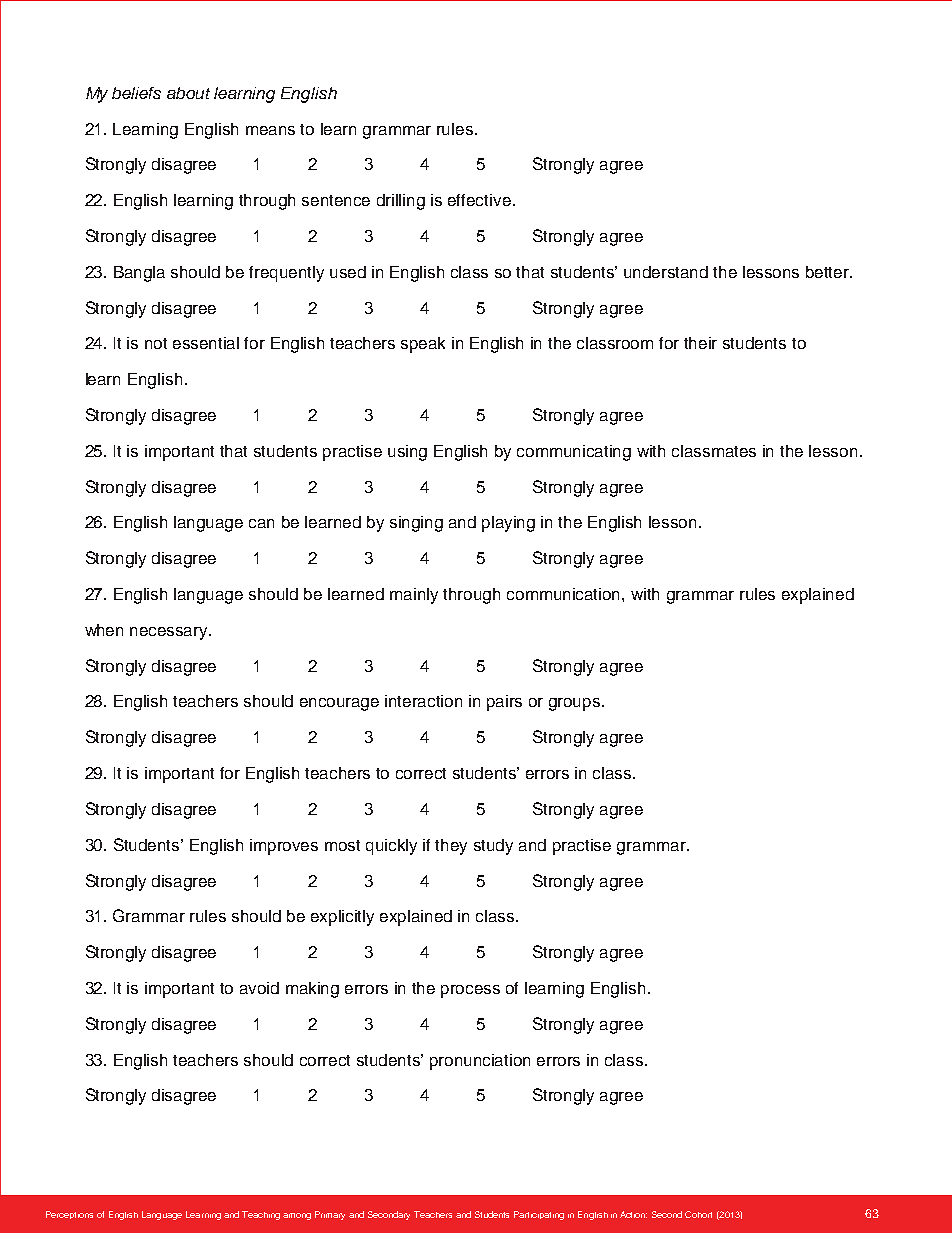 This screenshot has width=952, height=1233. Describe the element at coordinates (69, 1215) in the screenshot. I see `Perceptions` at that location.
